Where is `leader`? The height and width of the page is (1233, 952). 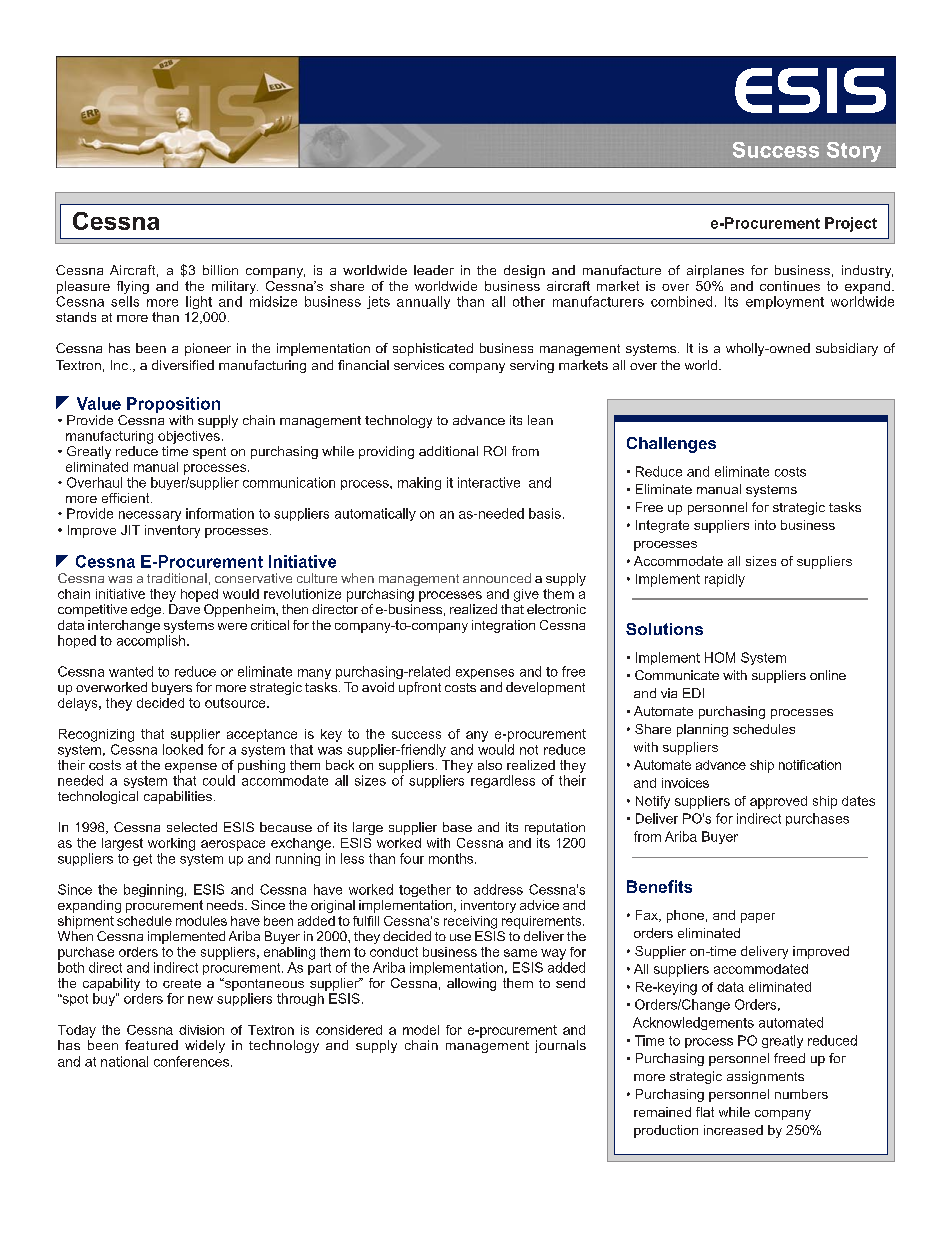 leader is located at coordinates (434, 270).
